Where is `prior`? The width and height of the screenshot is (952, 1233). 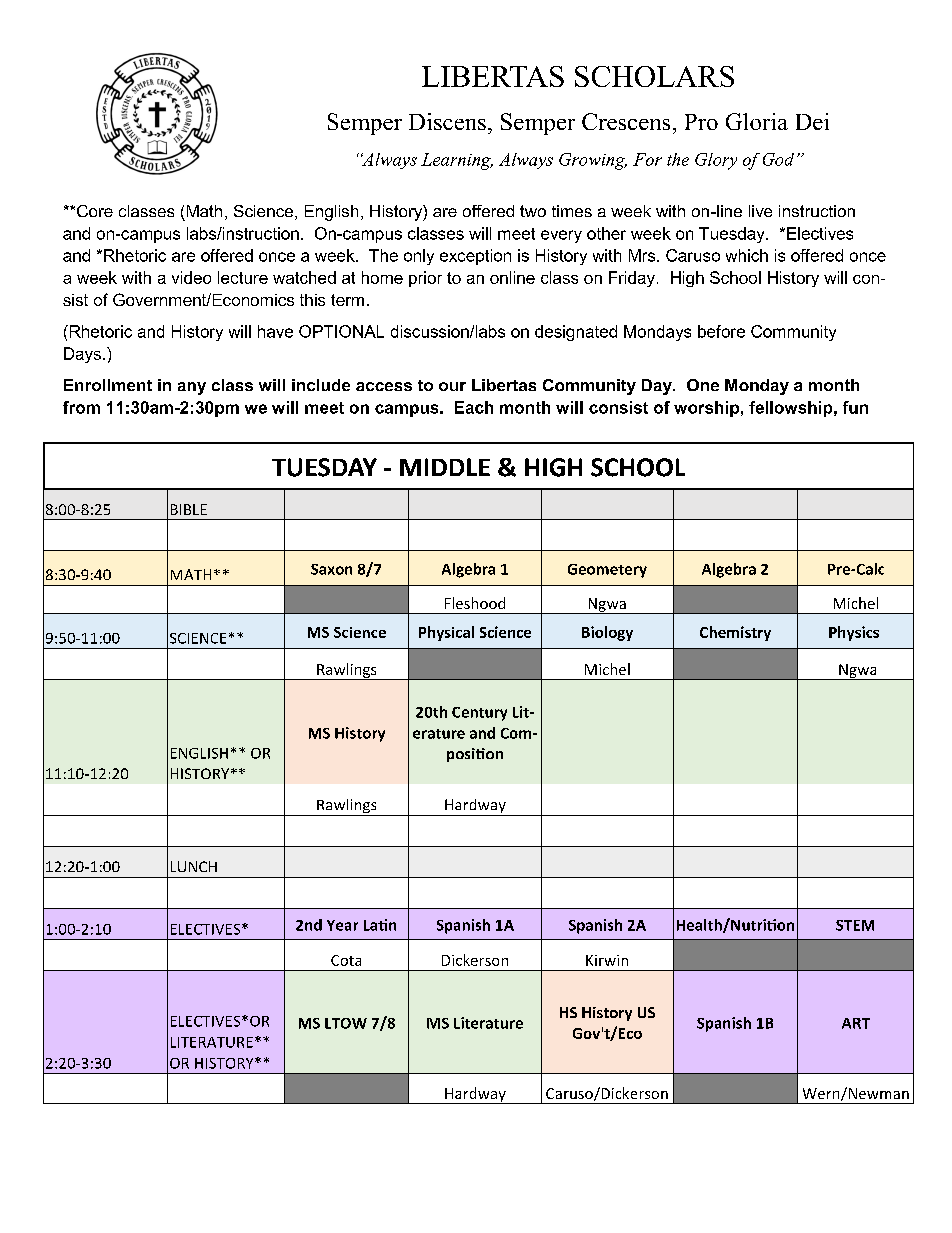 prior is located at coordinates (425, 279).
